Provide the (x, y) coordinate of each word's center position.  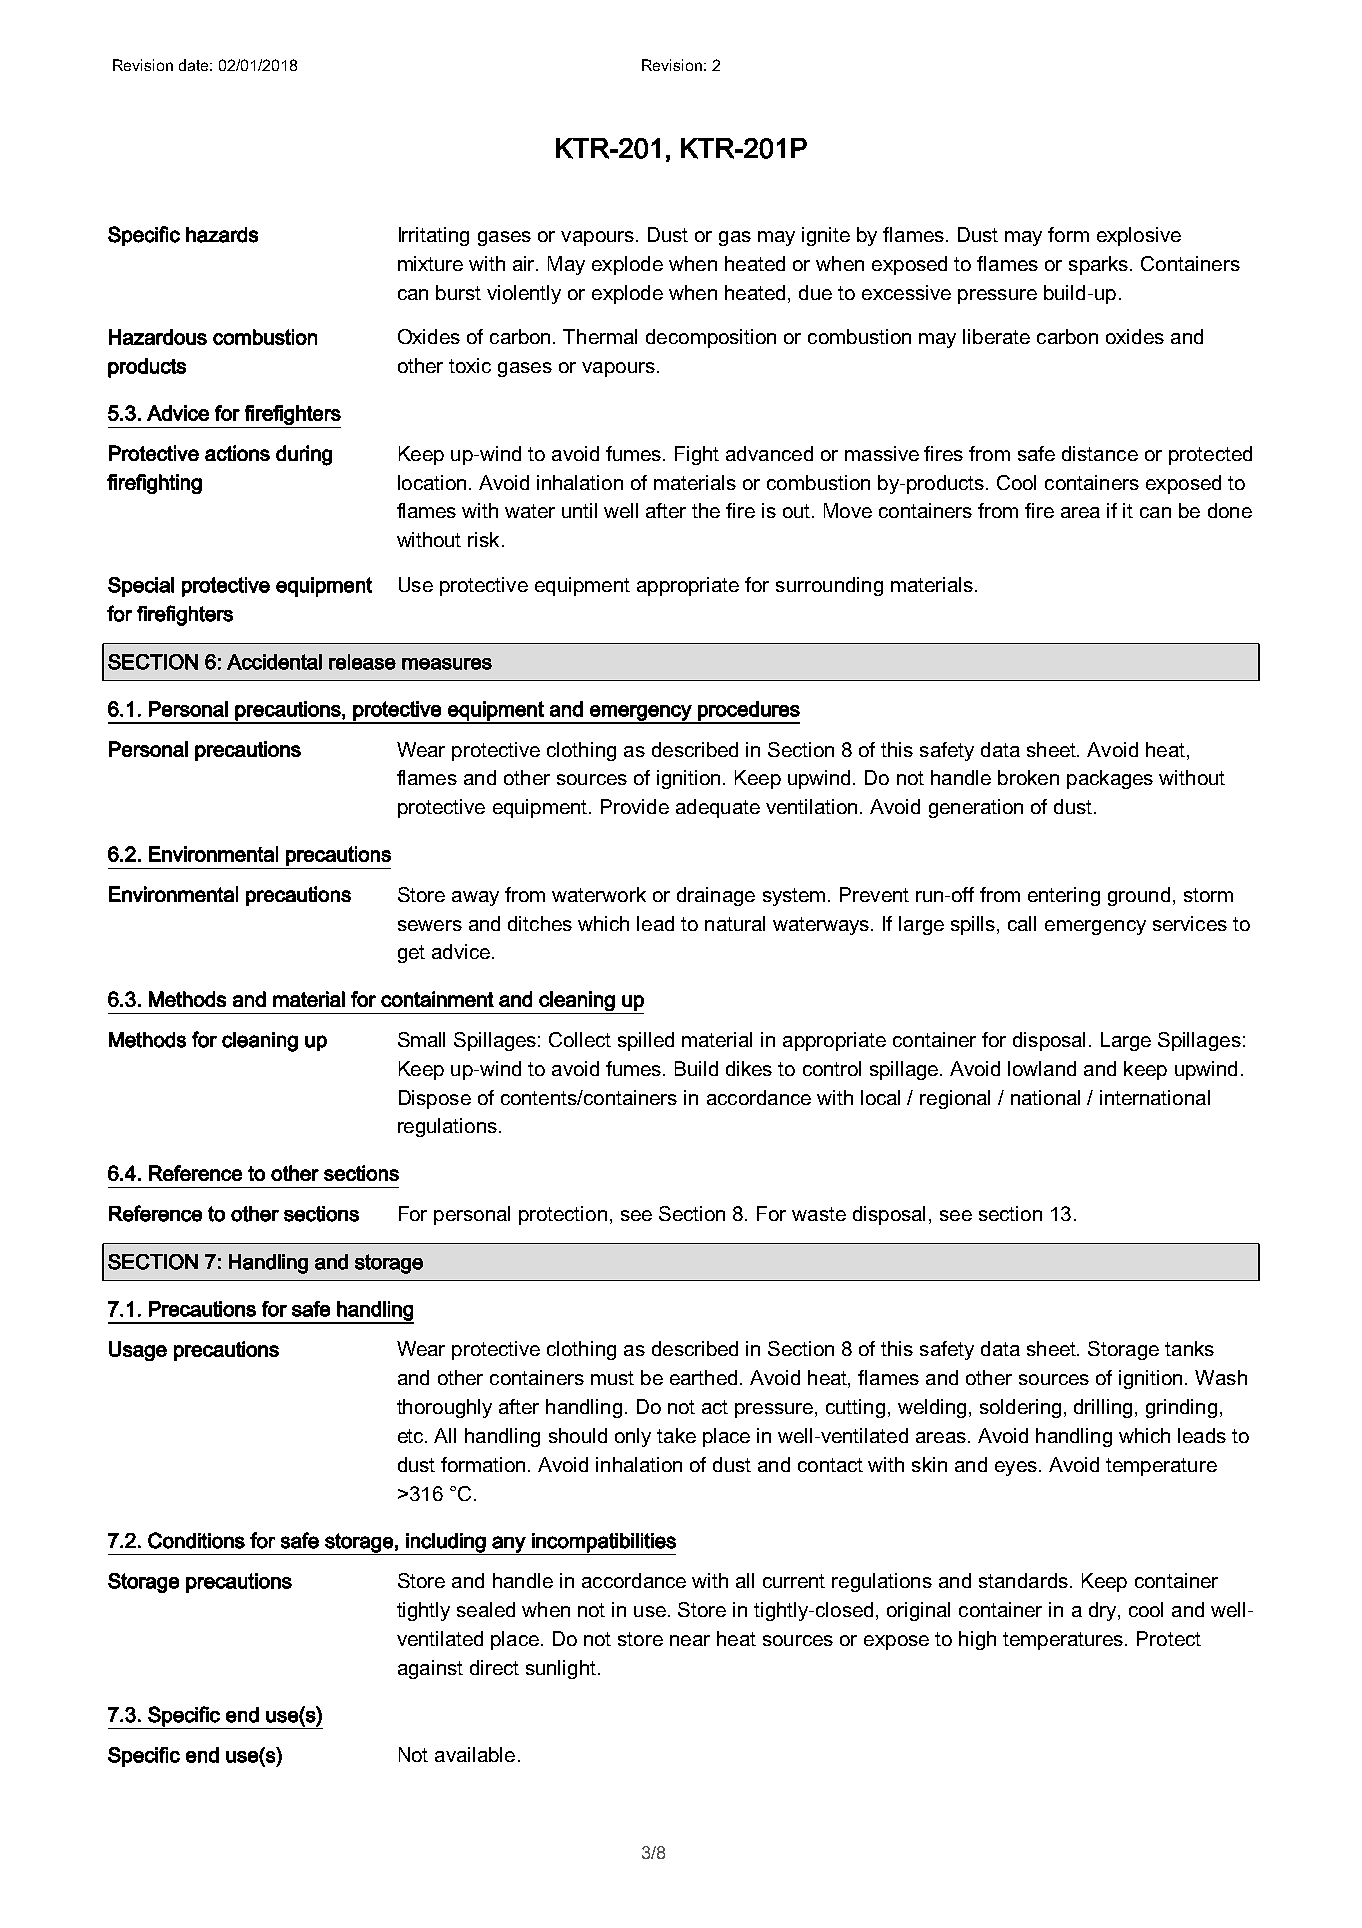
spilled (646, 1041)
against (430, 1669)
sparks (1100, 265)
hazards (222, 235)
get (411, 954)
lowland (1042, 1068)
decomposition (711, 338)
